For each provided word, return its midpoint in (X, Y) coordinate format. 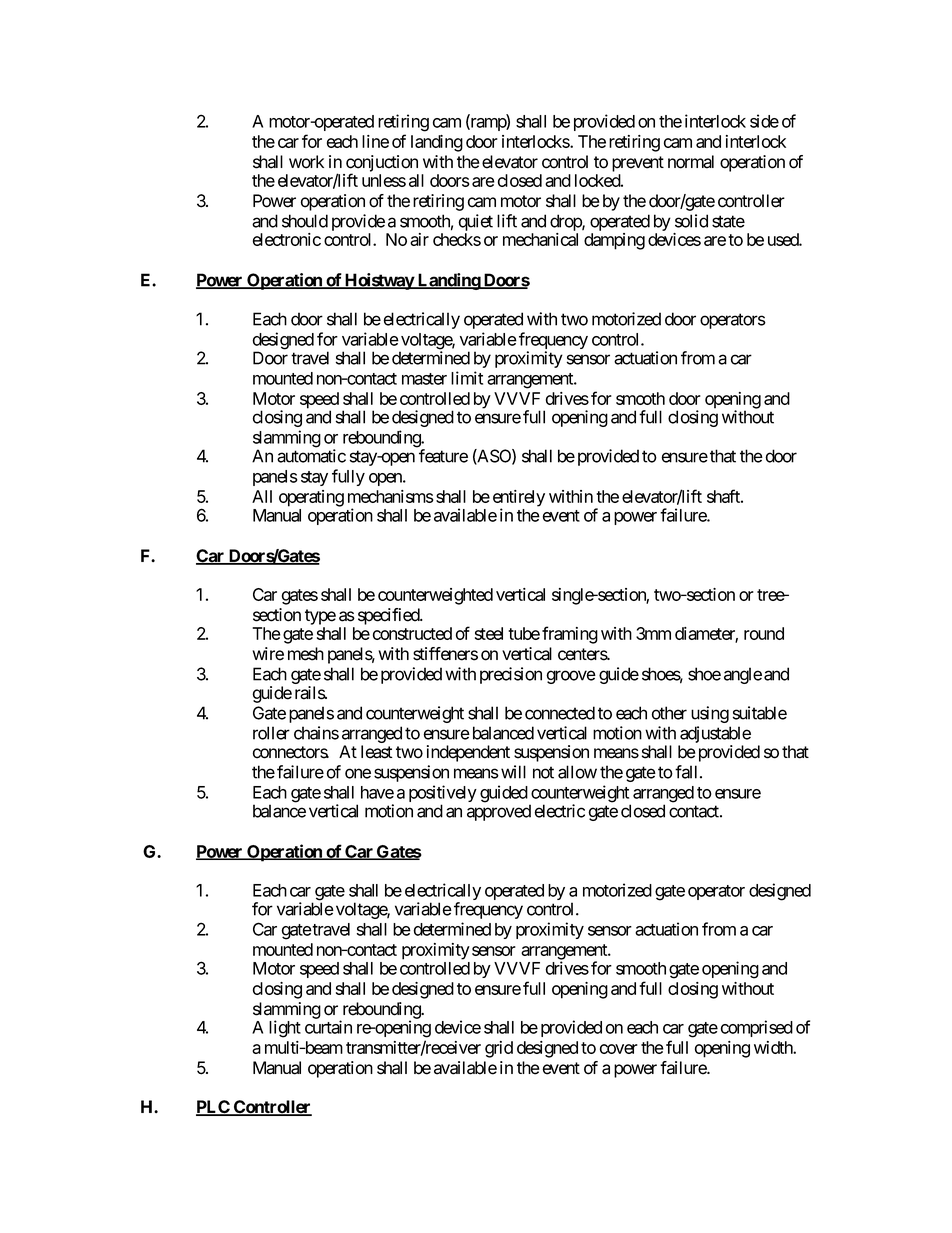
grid (499, 1049)
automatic (311, 456)
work (306, 162)
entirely (519, 499)
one (358, 773)
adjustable (714, 736)
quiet (475, 222)
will (513, 772)
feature (443, 456)
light (285, 1029)
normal (691, 162)
